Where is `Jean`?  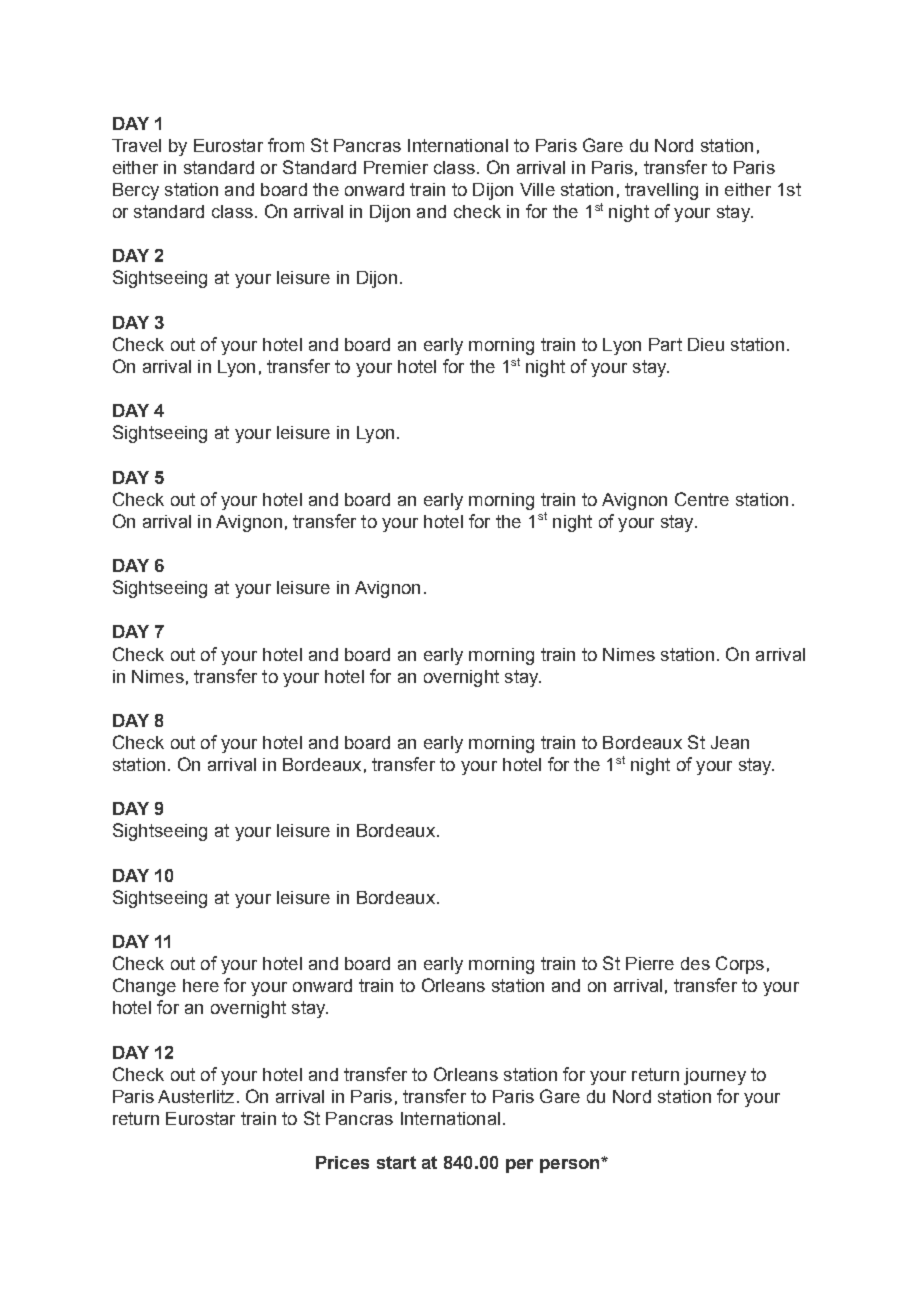
Jean is located at coordinates (730, 742).
